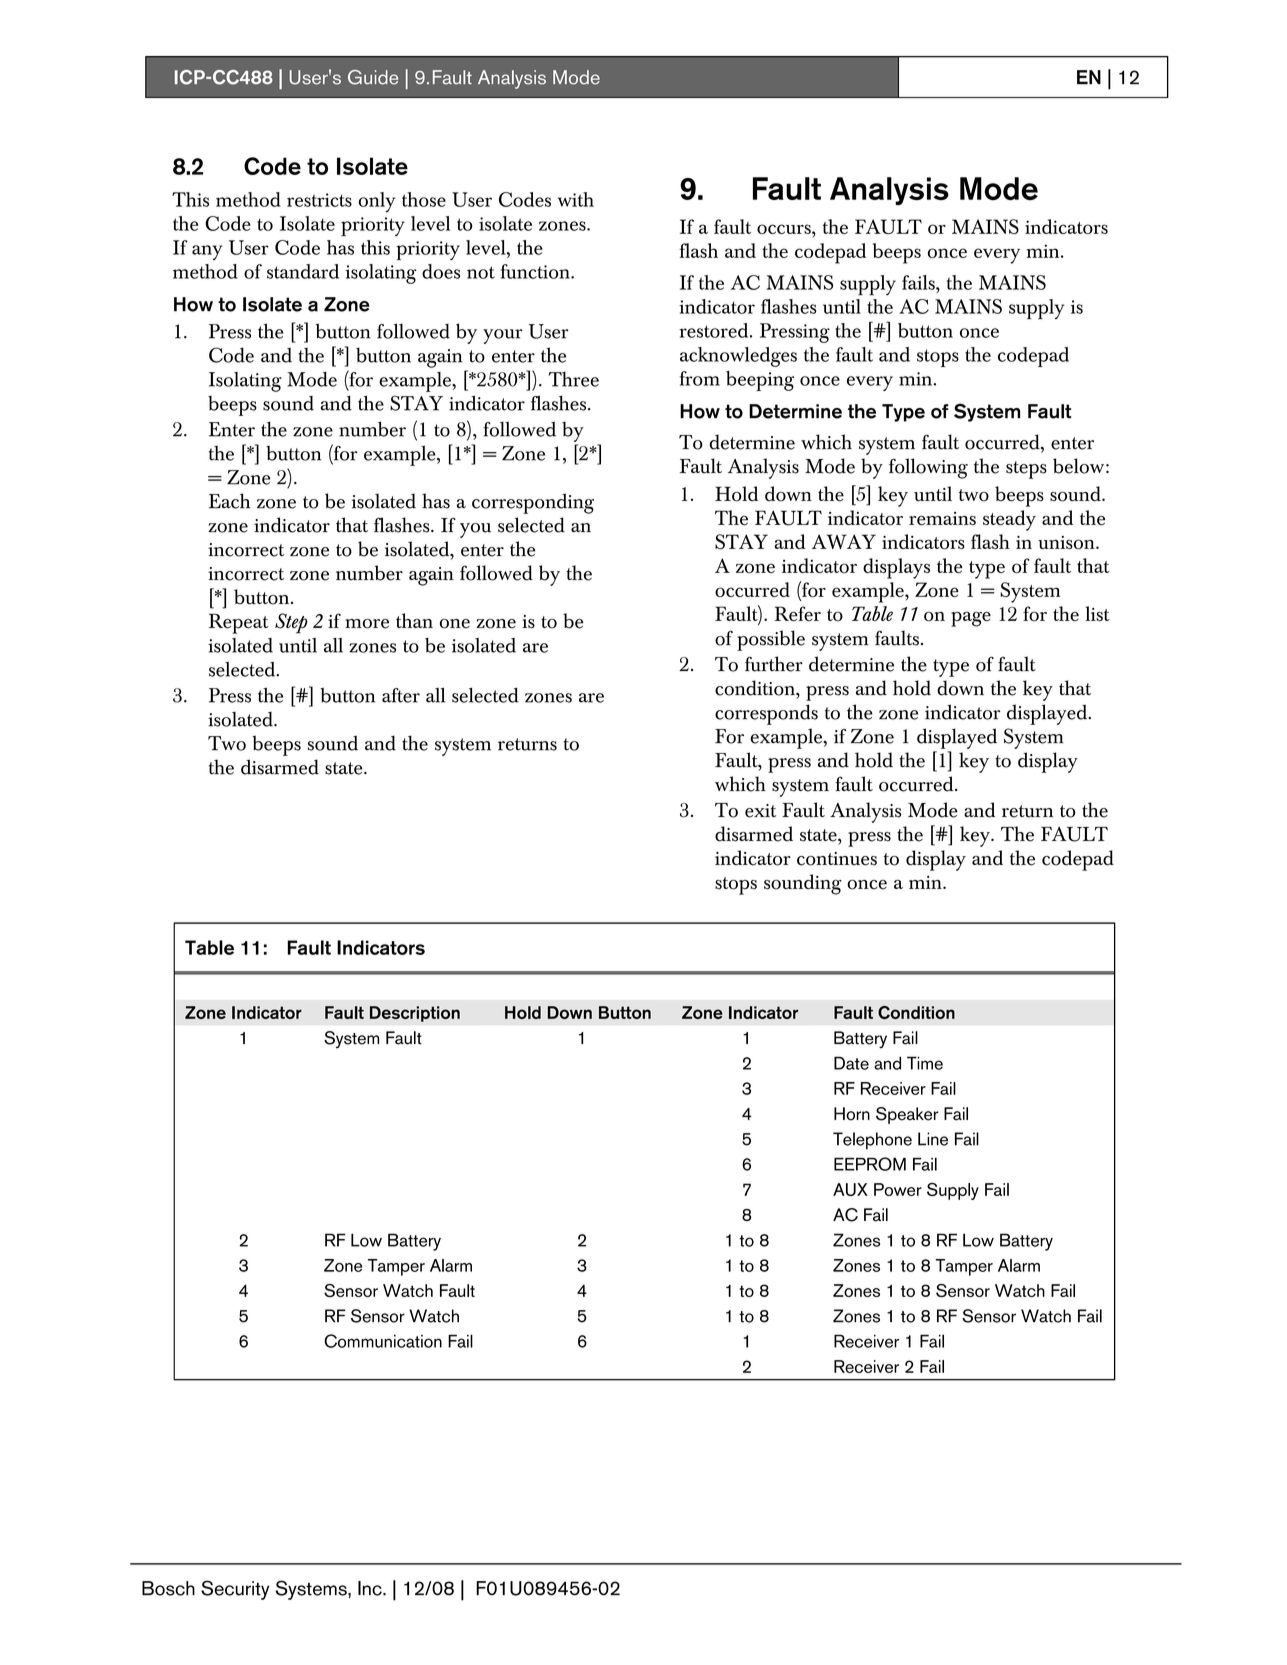 This screenshot has height=1665, width=1287. What do you see at coordinates (576, 199) in the screenshot?
I see `with` at bounding box center [576, 199].
